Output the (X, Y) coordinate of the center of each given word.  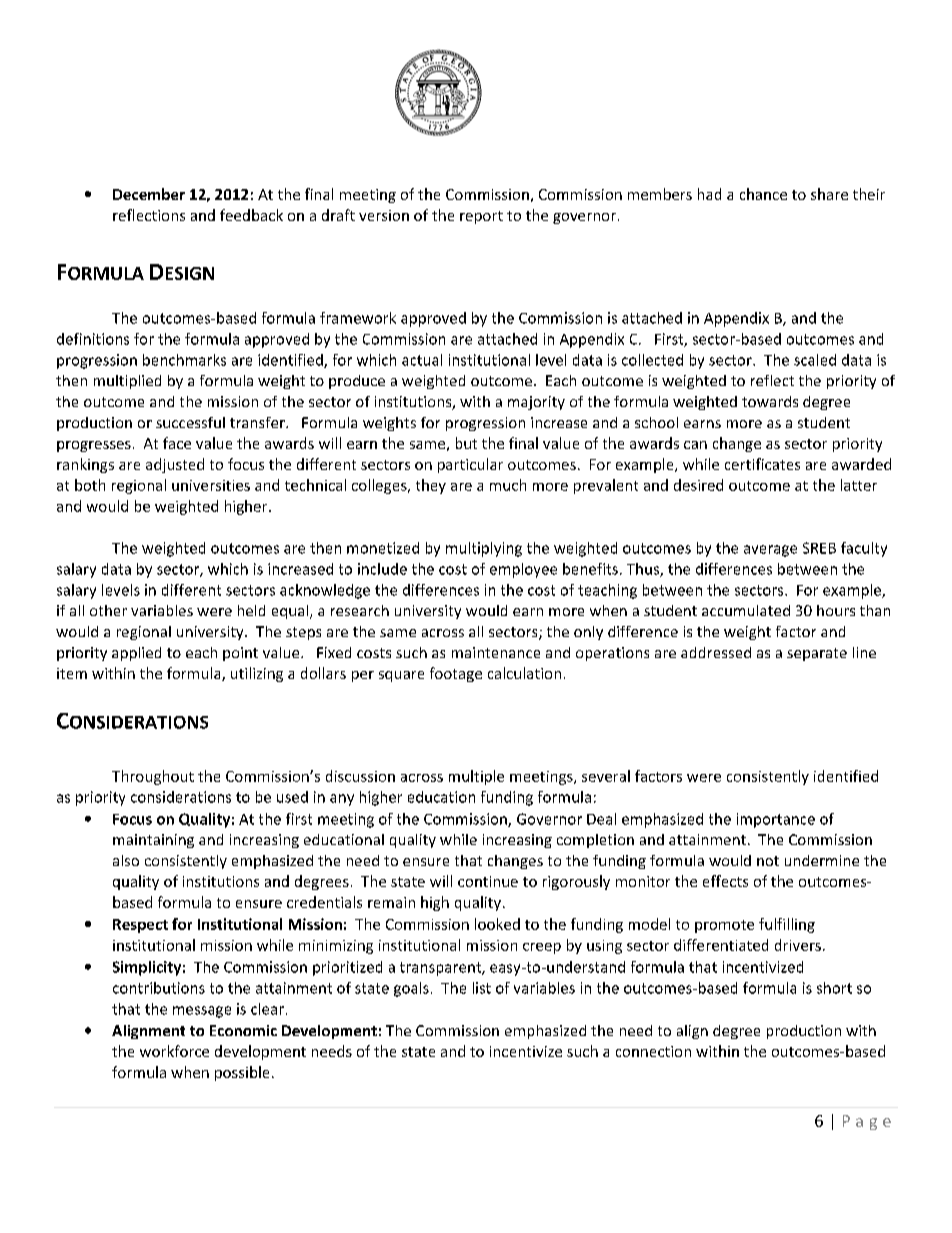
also (126, 860)
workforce (174, 1051)
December (149, 194)
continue (488, 881)
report (481, 217)
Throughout (153, 777)
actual (422, 360)
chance (763, 194)
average (770, 551)
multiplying (484, 549)
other (108, 610)
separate (817, 654)
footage (456, 674)
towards (770, 401)
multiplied (127, 382)
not (768, 861)
